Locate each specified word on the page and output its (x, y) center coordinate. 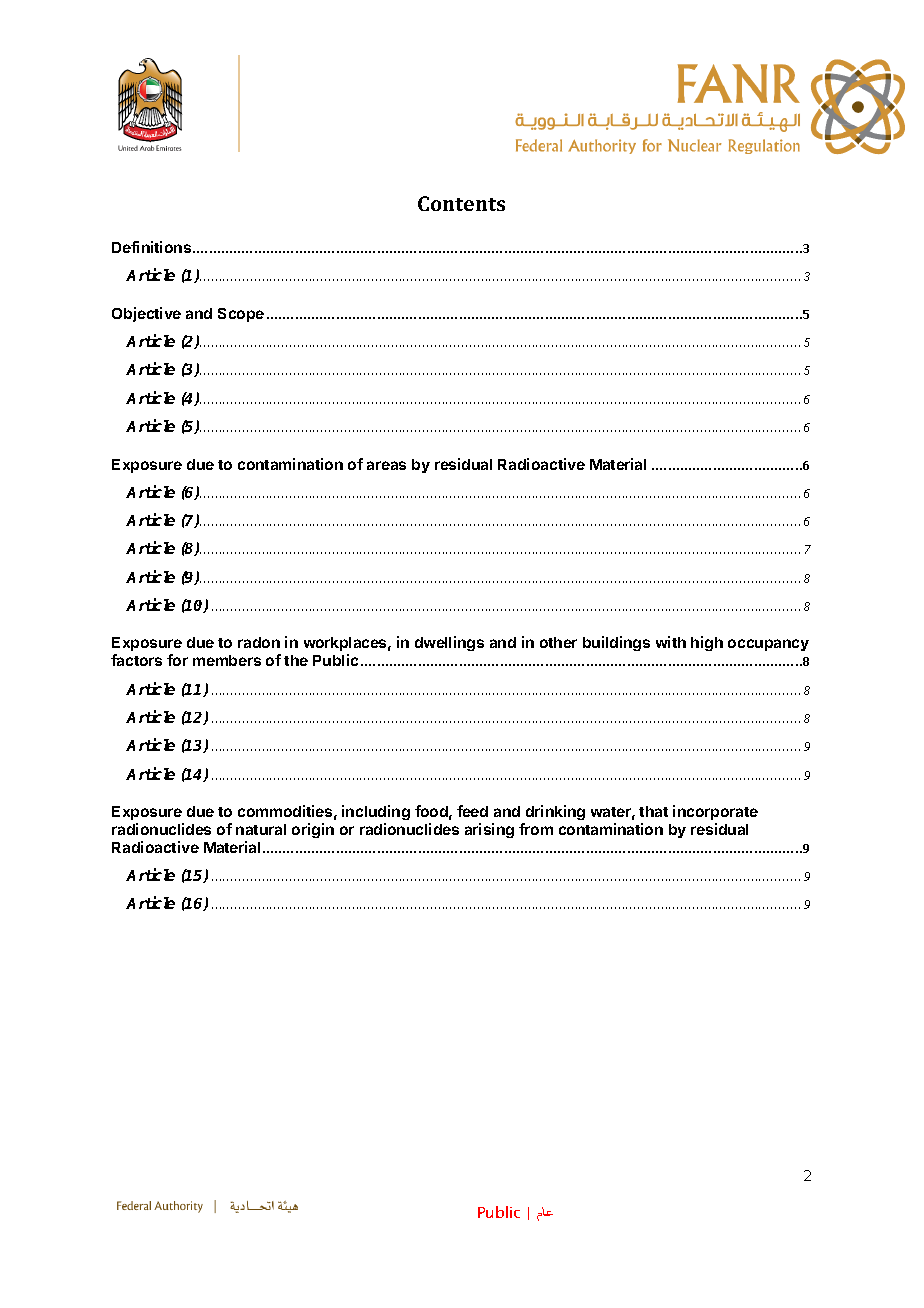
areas (386, 465)
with (671, 642)
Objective (146, 314)
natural (261, 829)
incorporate (715, 812)
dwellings (449, 643)
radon (259, 642)
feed (472, 811)
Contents (461, 203)
